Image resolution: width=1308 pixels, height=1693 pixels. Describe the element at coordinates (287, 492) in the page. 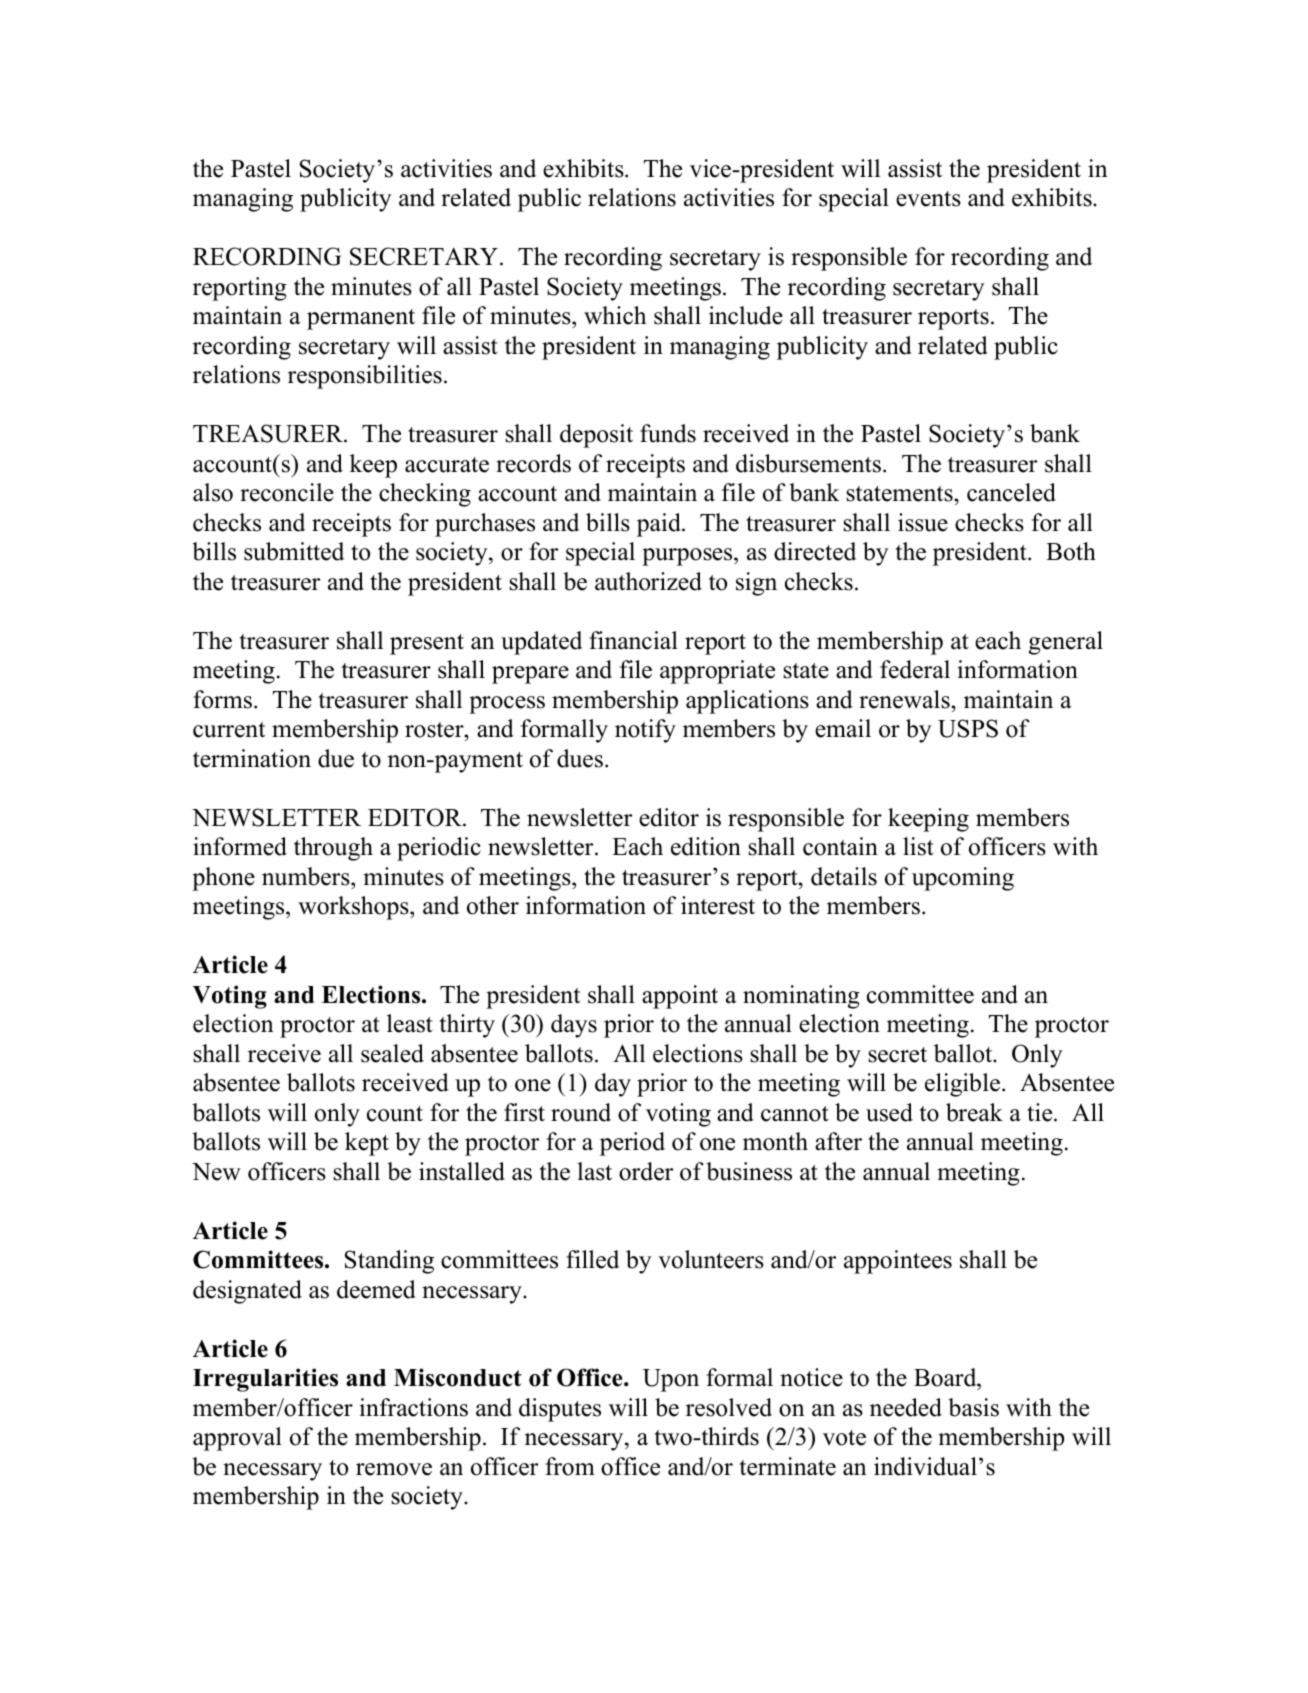

I see `reconcile` at that location.
